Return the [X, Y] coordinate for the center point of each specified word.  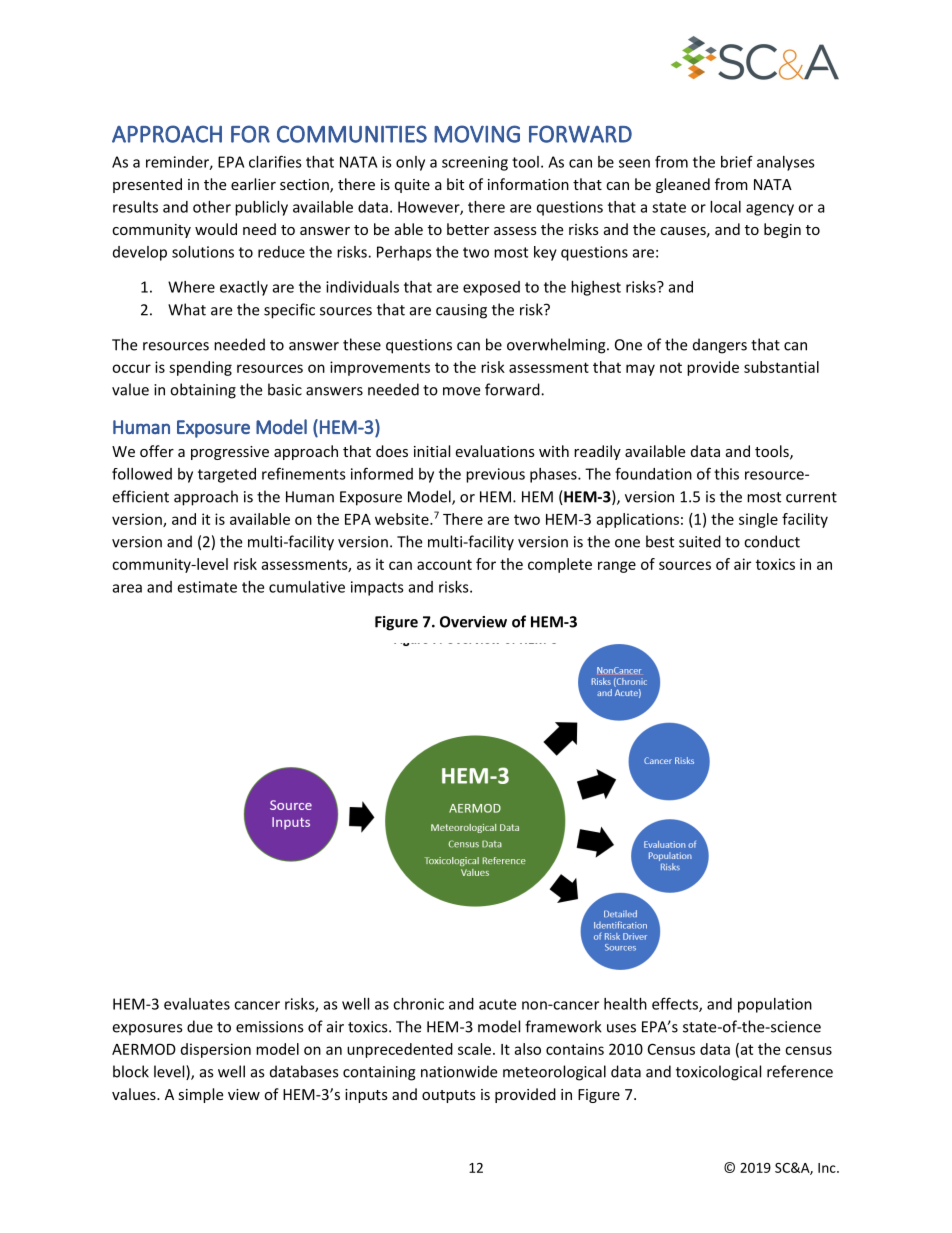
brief [737, 161]
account [444, 564]
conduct [772, 541]
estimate [207, 587]
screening [475, 163]
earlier [253, 184]
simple [200, 1095]
